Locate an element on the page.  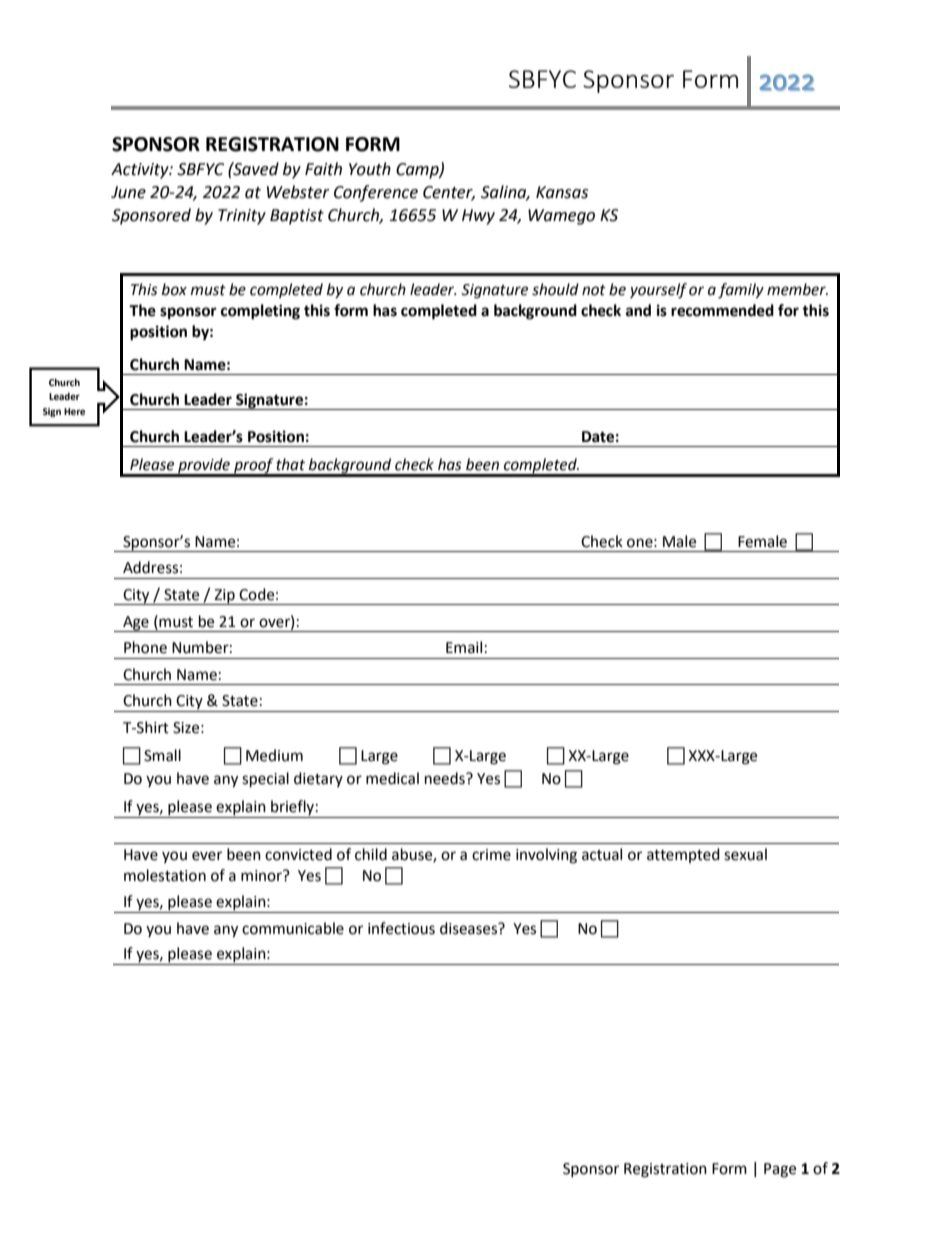
Here is located at coordinates (74, 411).
